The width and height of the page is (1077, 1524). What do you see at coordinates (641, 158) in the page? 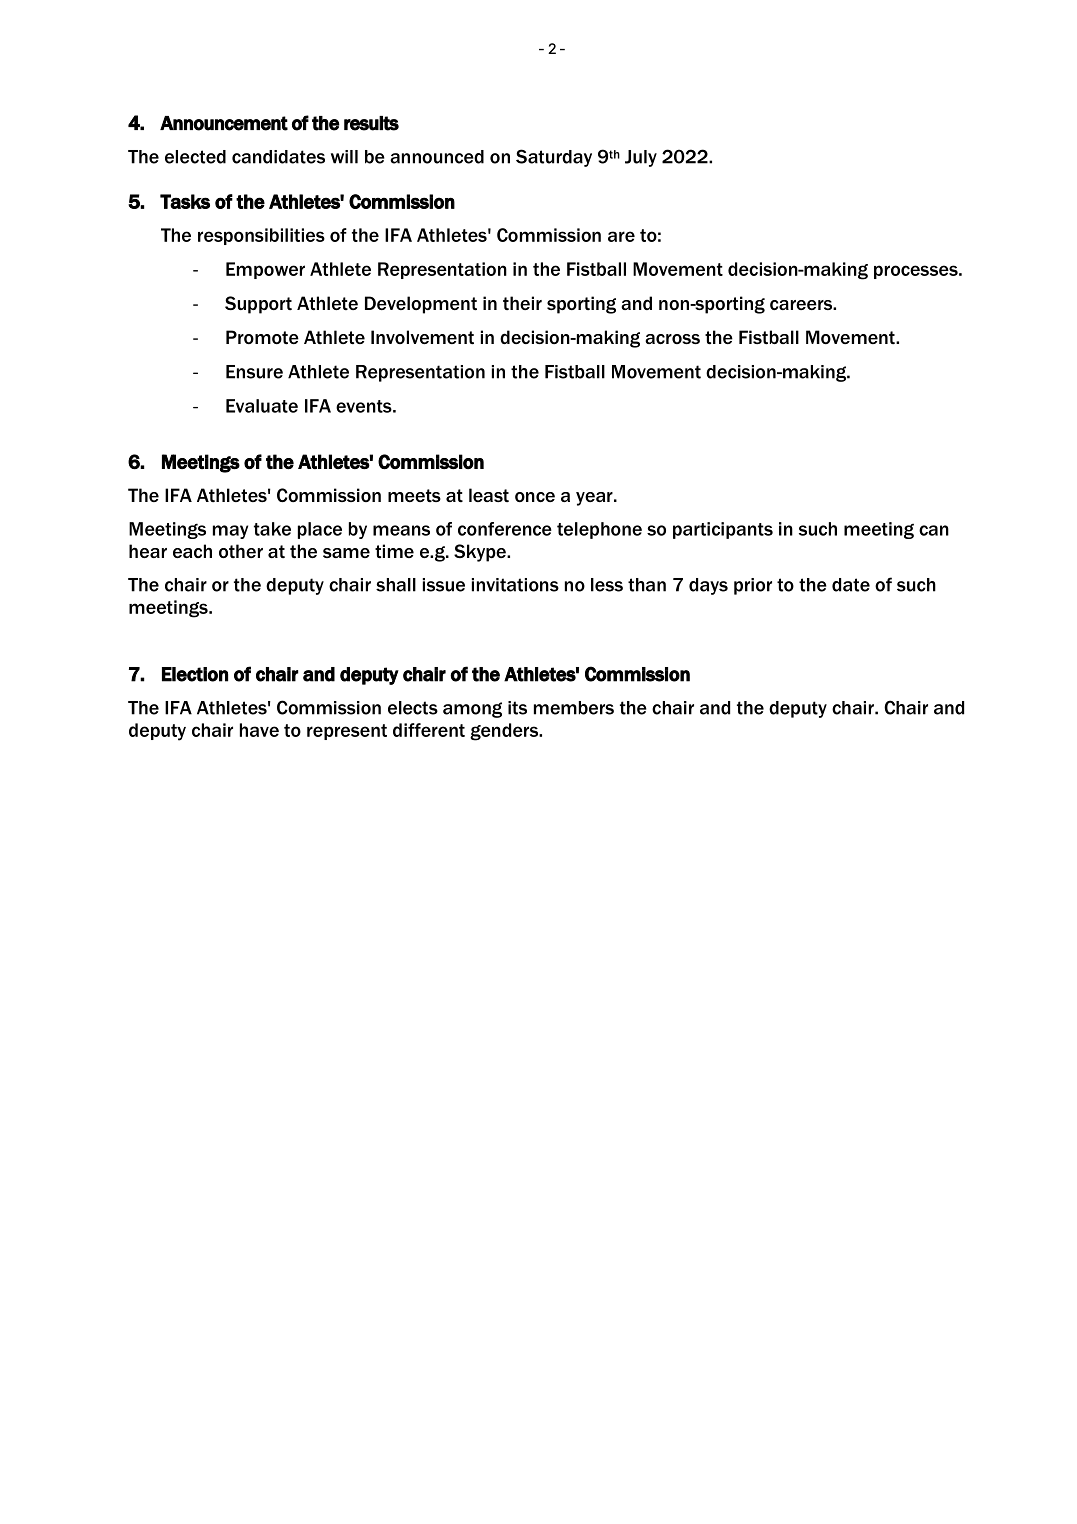
I see `July` at bounding box center [641, 158].
